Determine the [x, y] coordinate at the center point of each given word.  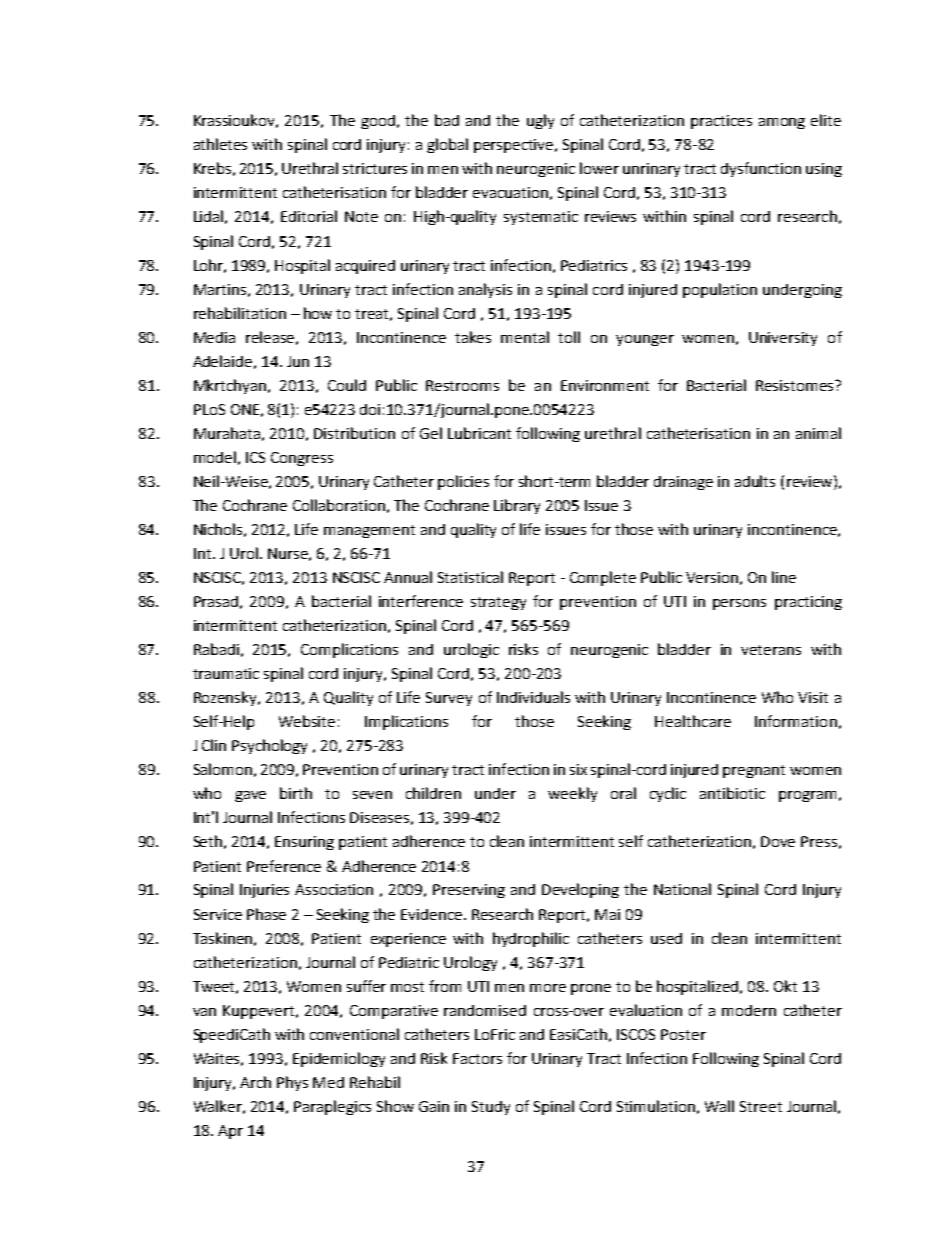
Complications [349, 650]
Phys [292, 1083]
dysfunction [761, 169]
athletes [220, 144]
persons [739, 604]
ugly [540, 121]
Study [491, 1108]
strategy [498, 603]
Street [761, 1106]
